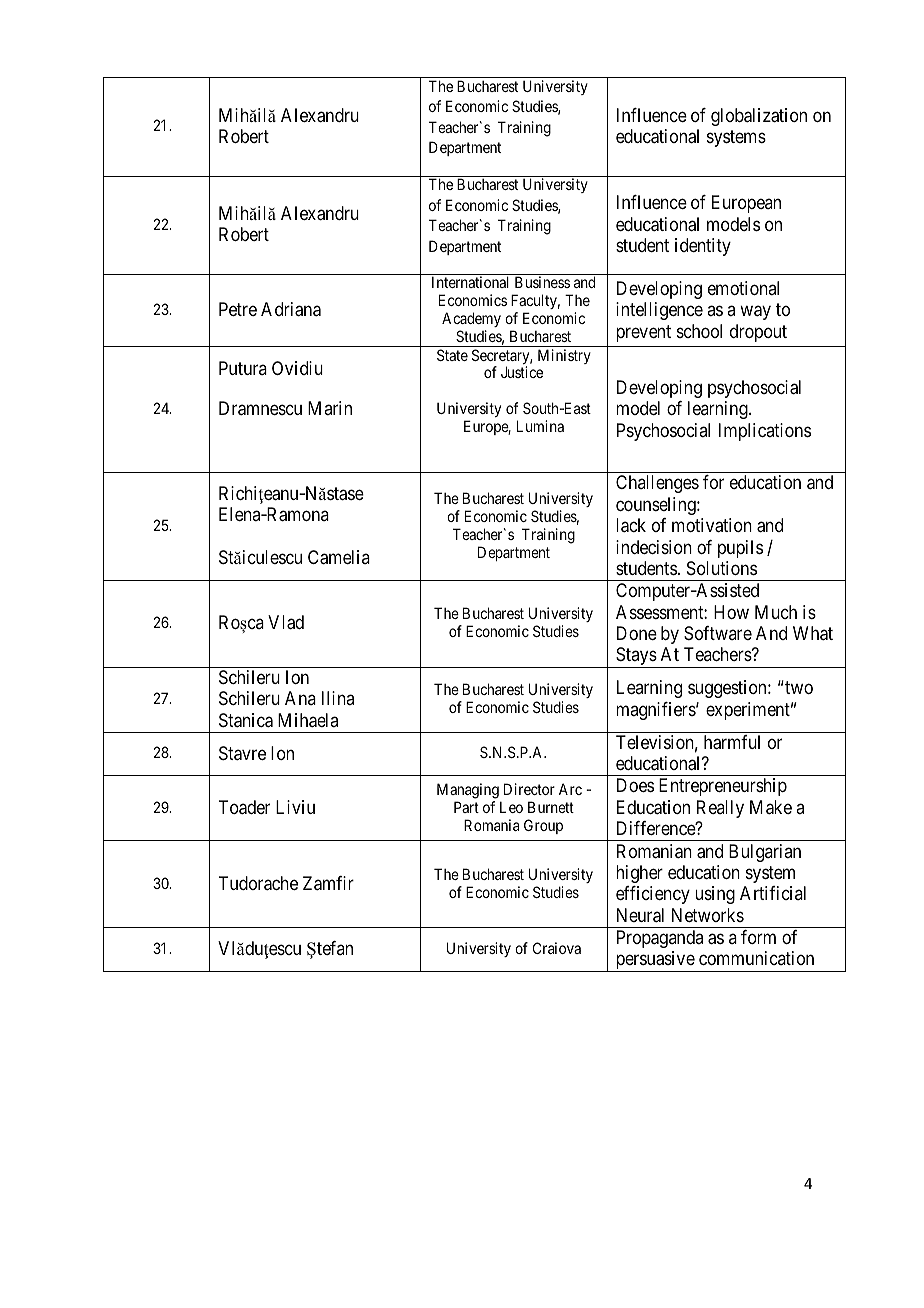  What do you see at coordinates (529, 789) in the page?
I see `Director` at bounding box center [529, 789].
